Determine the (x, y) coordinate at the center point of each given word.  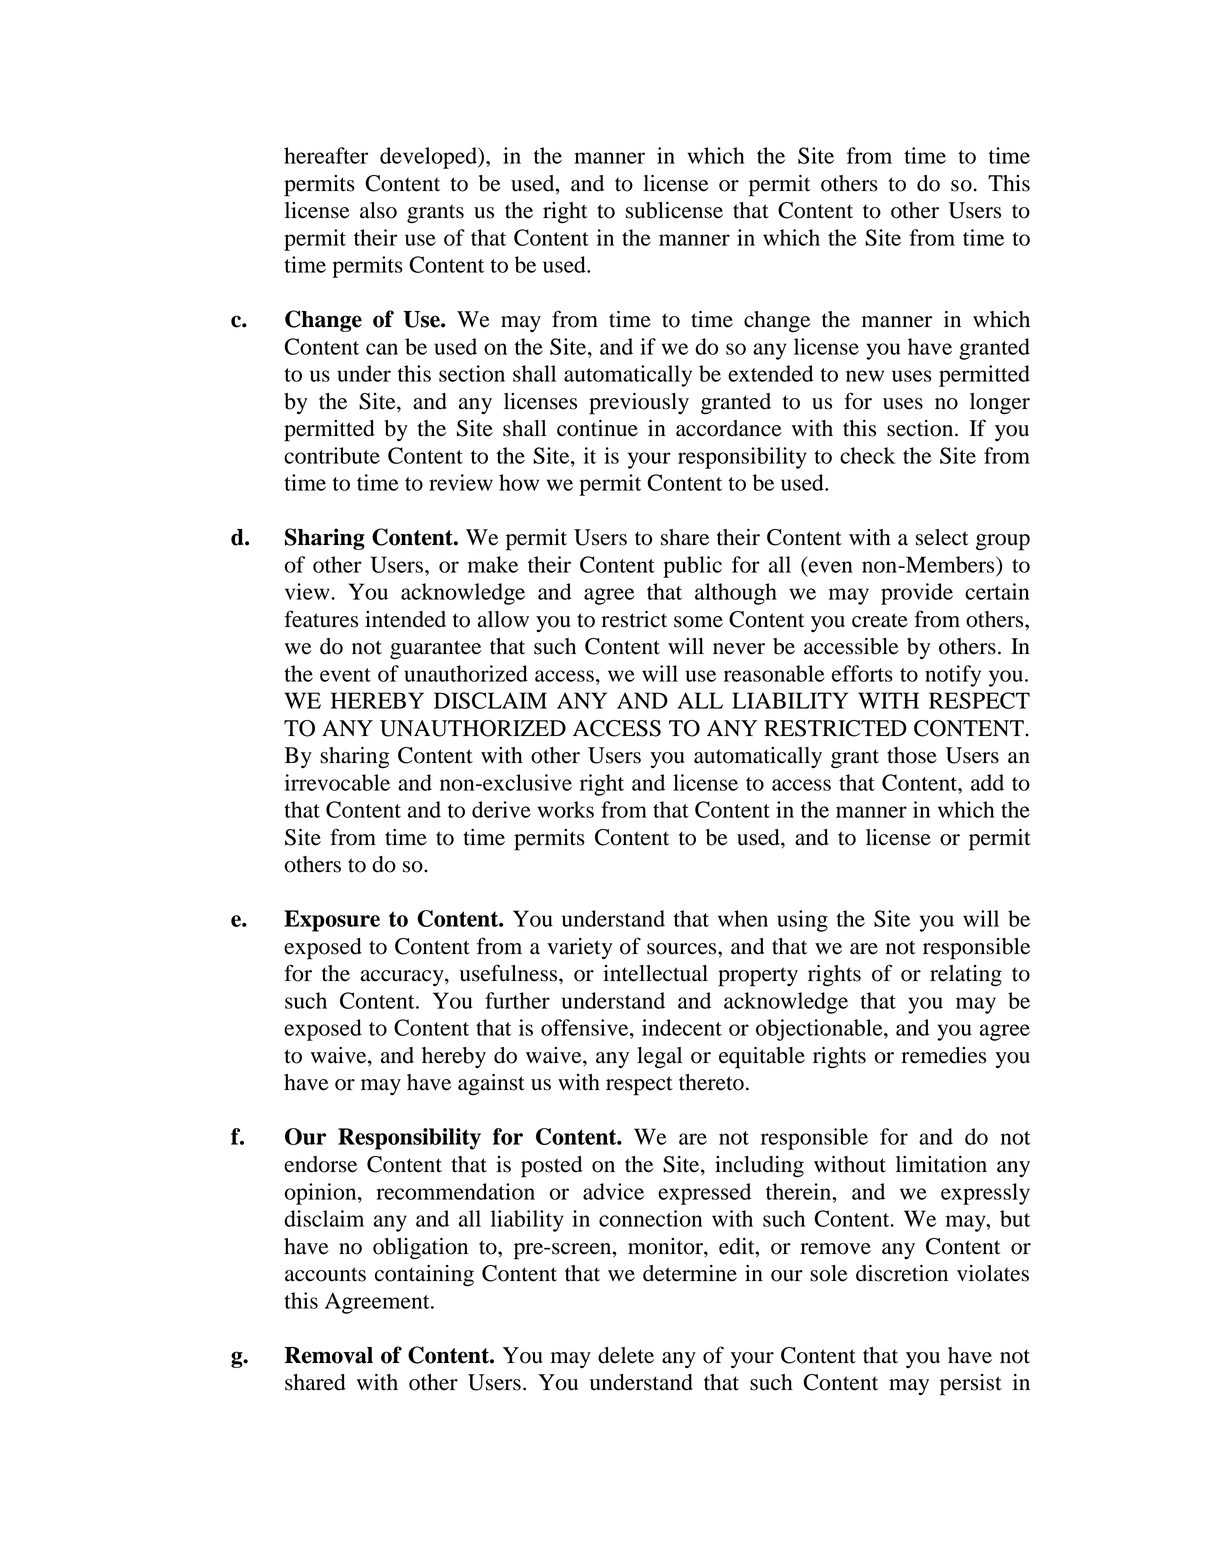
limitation (941, 1164)
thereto (711, 1082)
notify (953, 676)
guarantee (435, 650)
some (698, 622)
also (378, 210)
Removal (328, 1355)
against (491, 1084)
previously (639, 404)
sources (683, 949)
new (865, 376)
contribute (332, 455)
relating (966, 976)
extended (770, 373)
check (867, 455)
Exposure (332, 921)
